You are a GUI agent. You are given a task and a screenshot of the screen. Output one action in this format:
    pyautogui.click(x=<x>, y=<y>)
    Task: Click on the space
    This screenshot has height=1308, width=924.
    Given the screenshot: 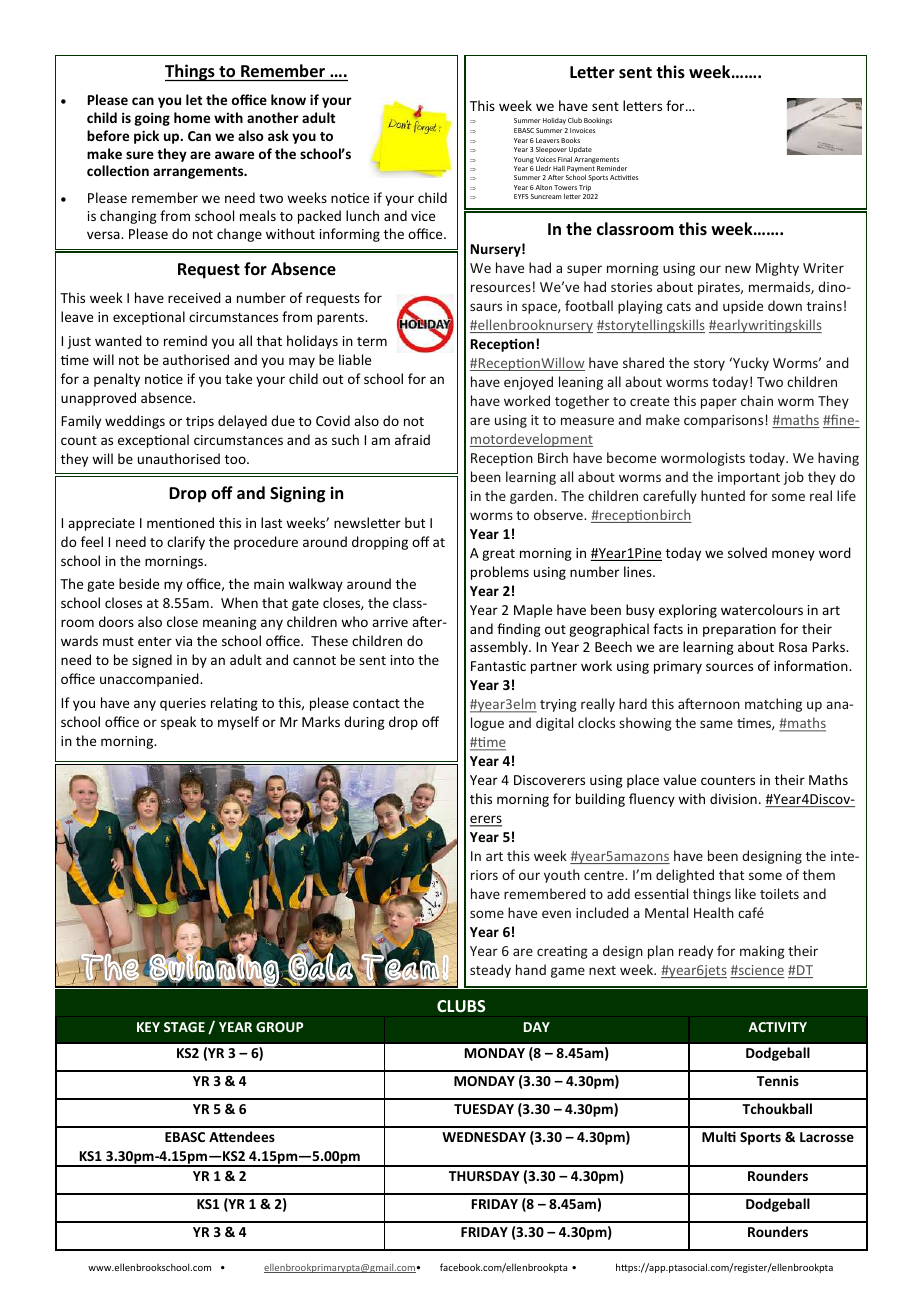 What is the action you would take?
    pyautogui.click(x=540, y=308)
